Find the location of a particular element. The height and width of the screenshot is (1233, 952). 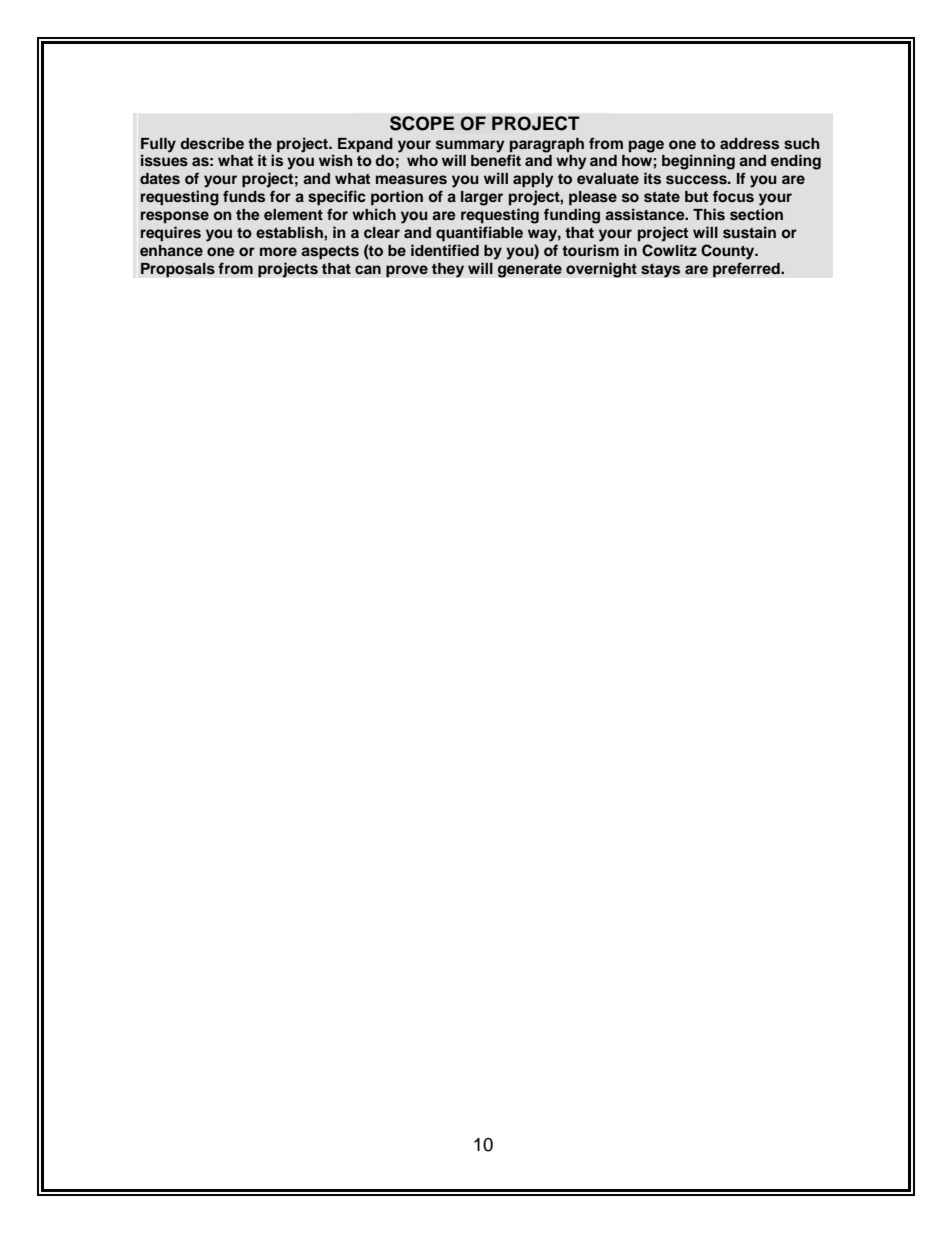

larger is located at coordinates (482, 198).
